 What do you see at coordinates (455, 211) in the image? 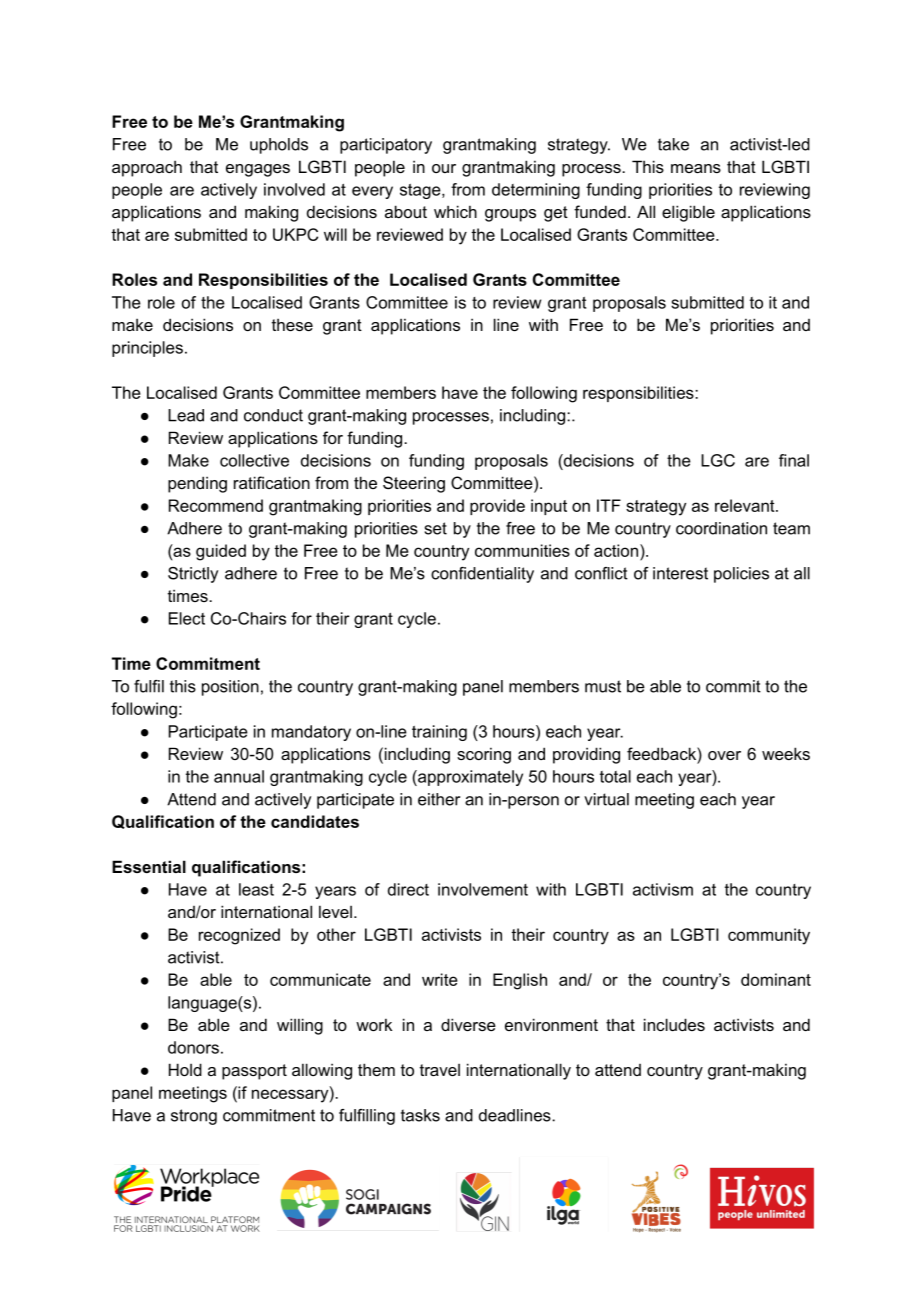
I see `which` at bounding box center [455, 211].
